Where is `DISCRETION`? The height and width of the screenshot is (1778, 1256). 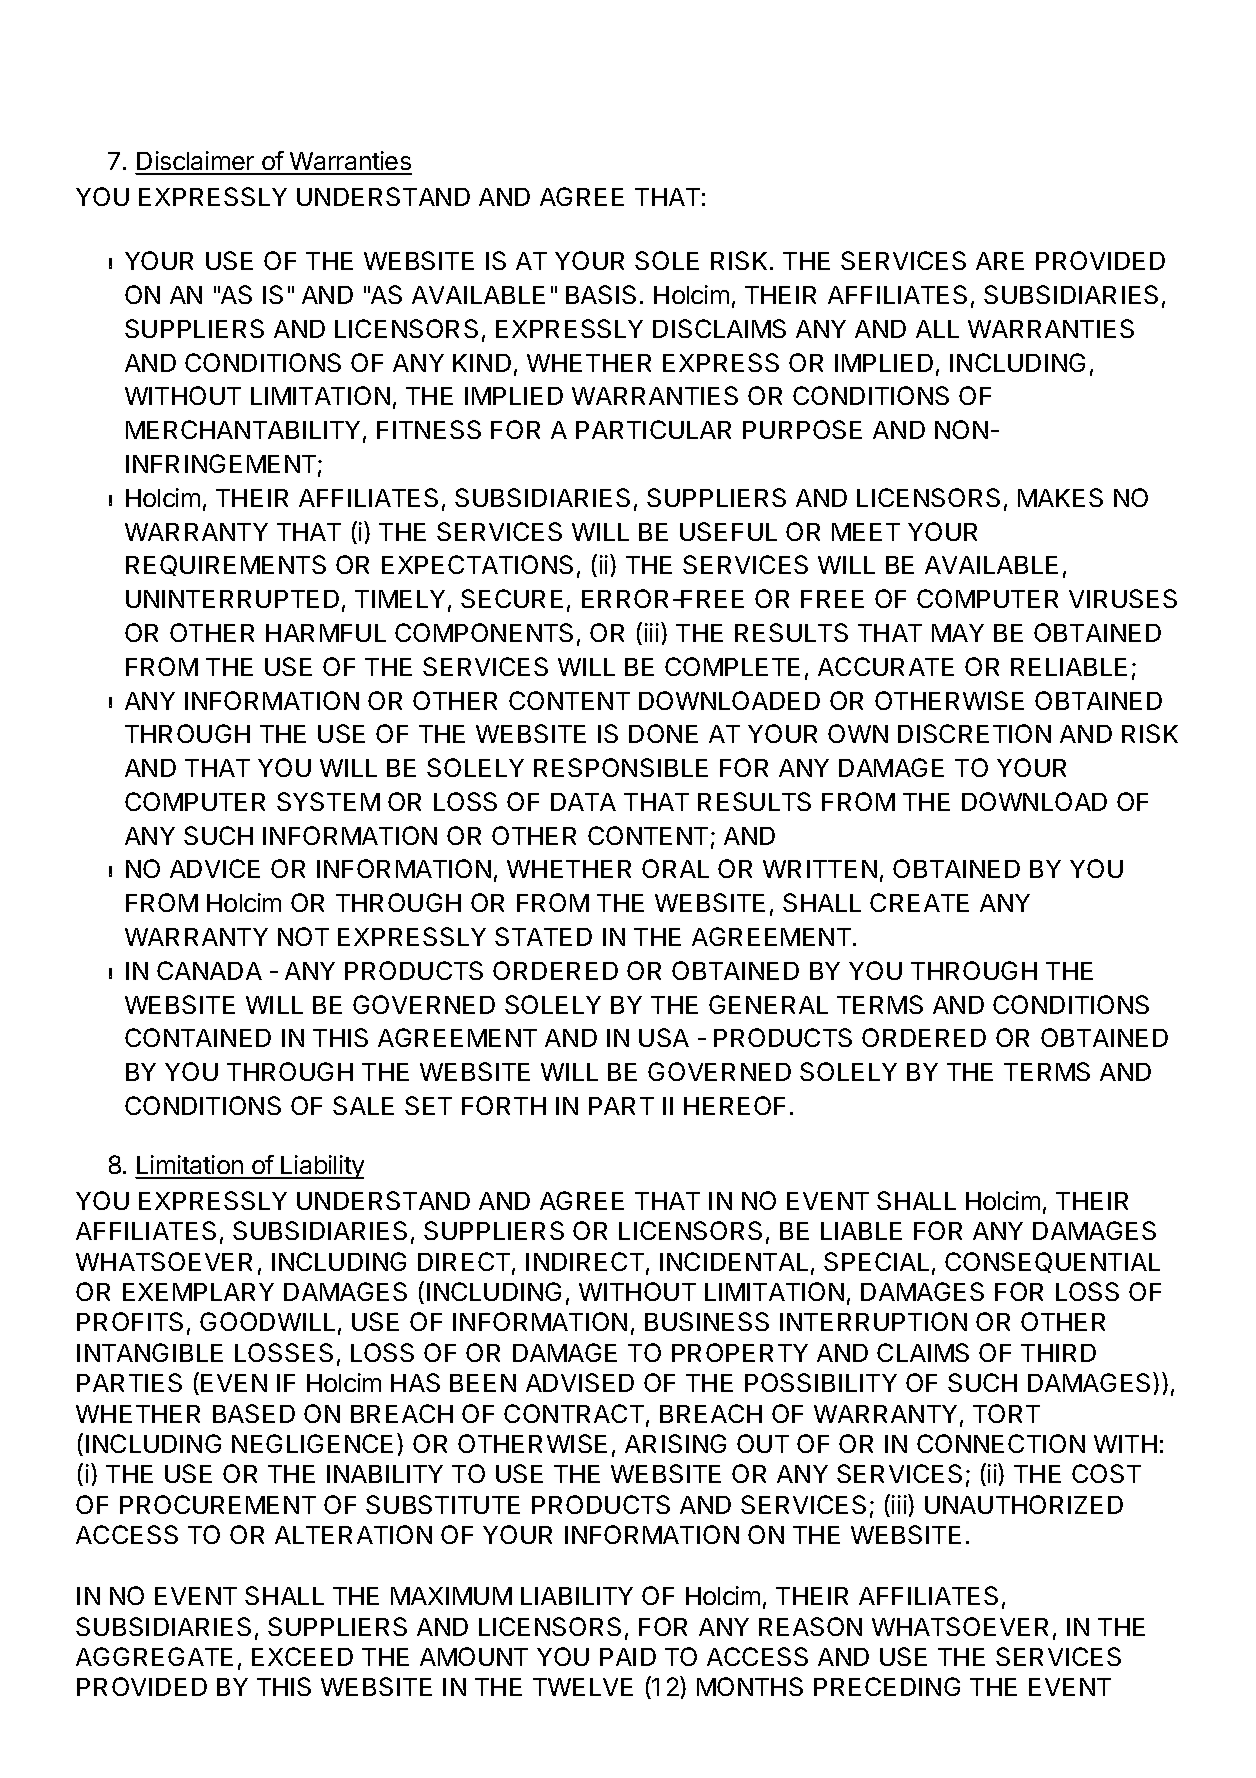 DISCRETION is located at coordinates (974, 733).
